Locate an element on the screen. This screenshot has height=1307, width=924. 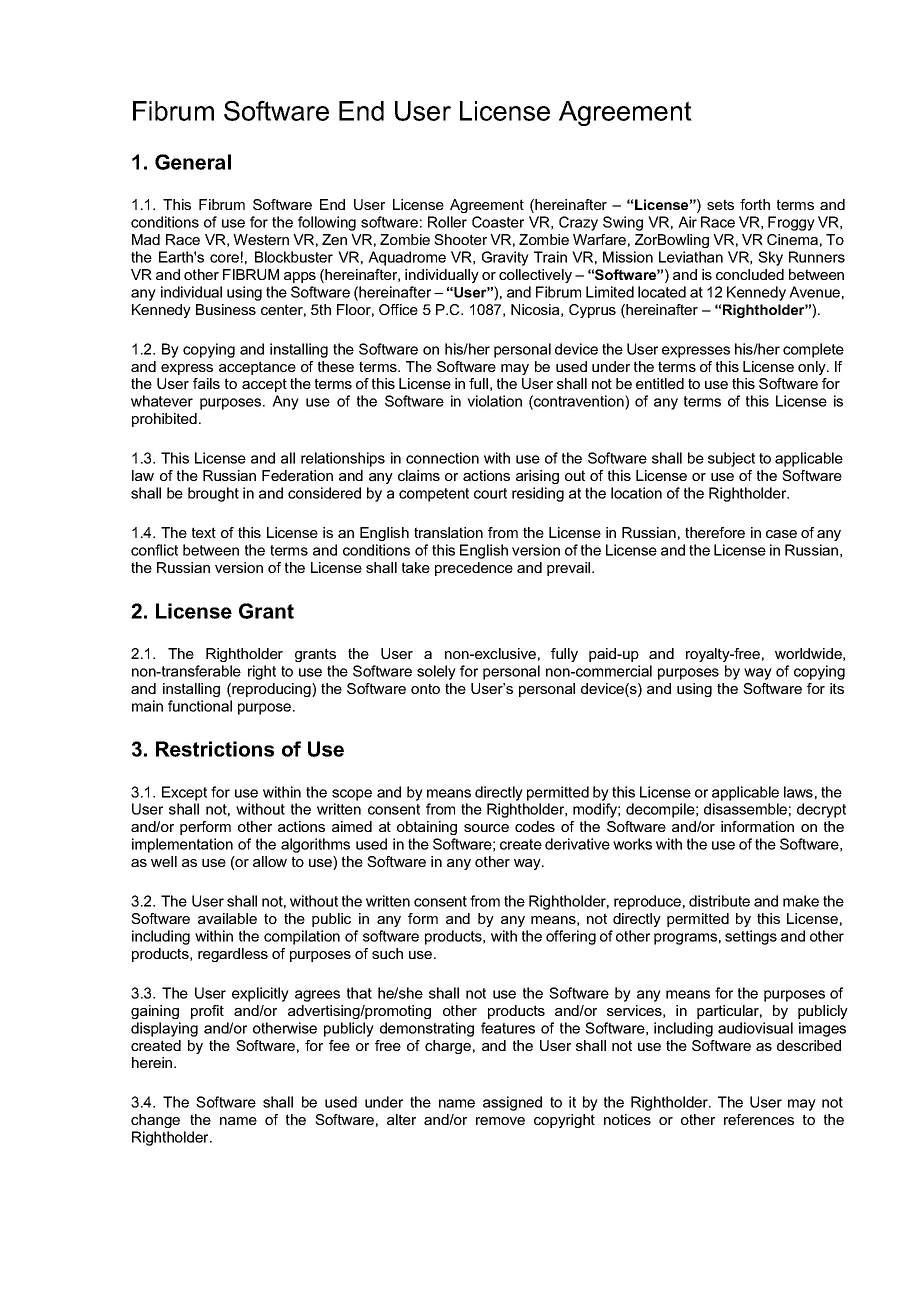
solely is located at coordinates (436, 672).
